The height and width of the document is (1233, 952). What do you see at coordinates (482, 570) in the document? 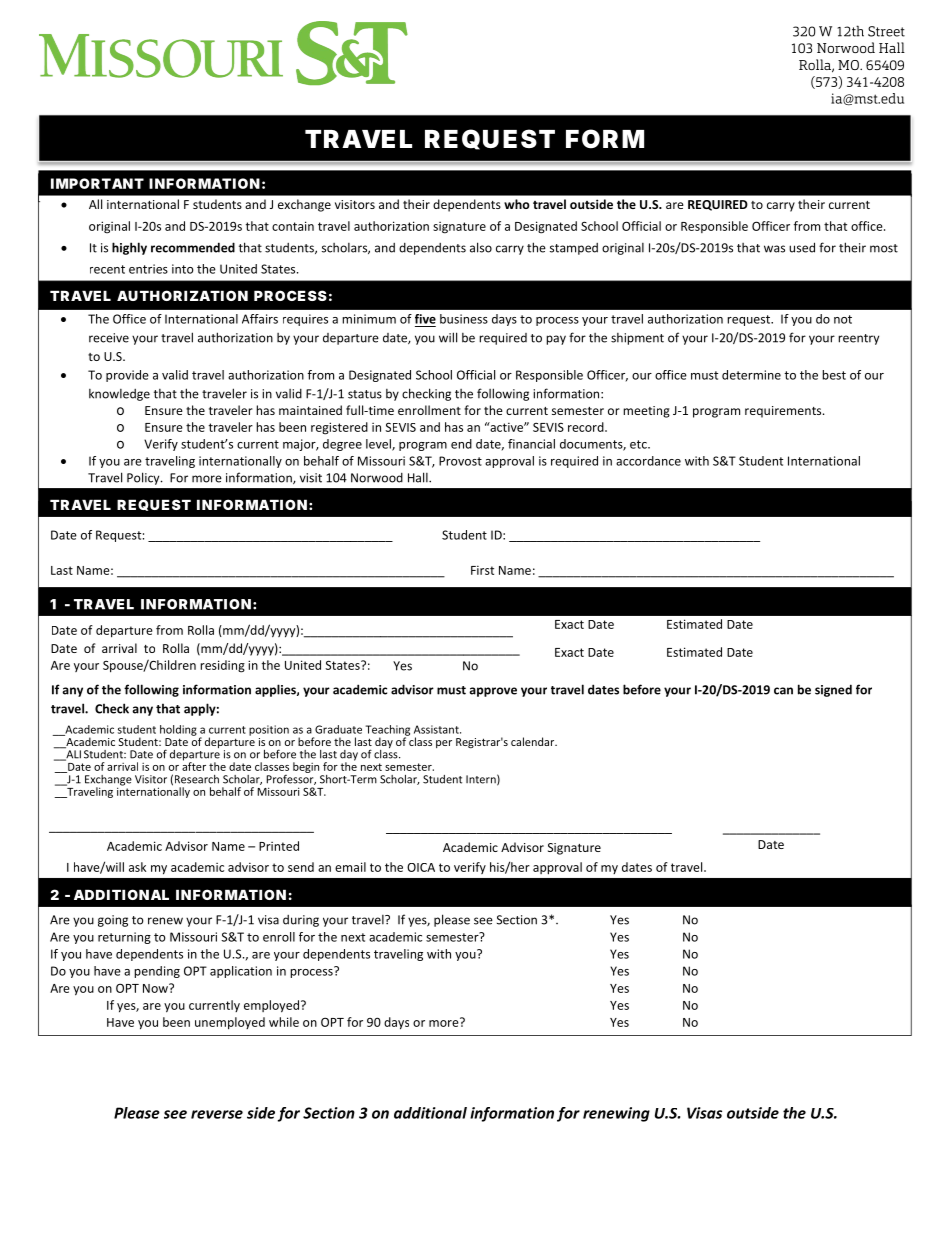
I see `First` at bounding box center [482, 570].
